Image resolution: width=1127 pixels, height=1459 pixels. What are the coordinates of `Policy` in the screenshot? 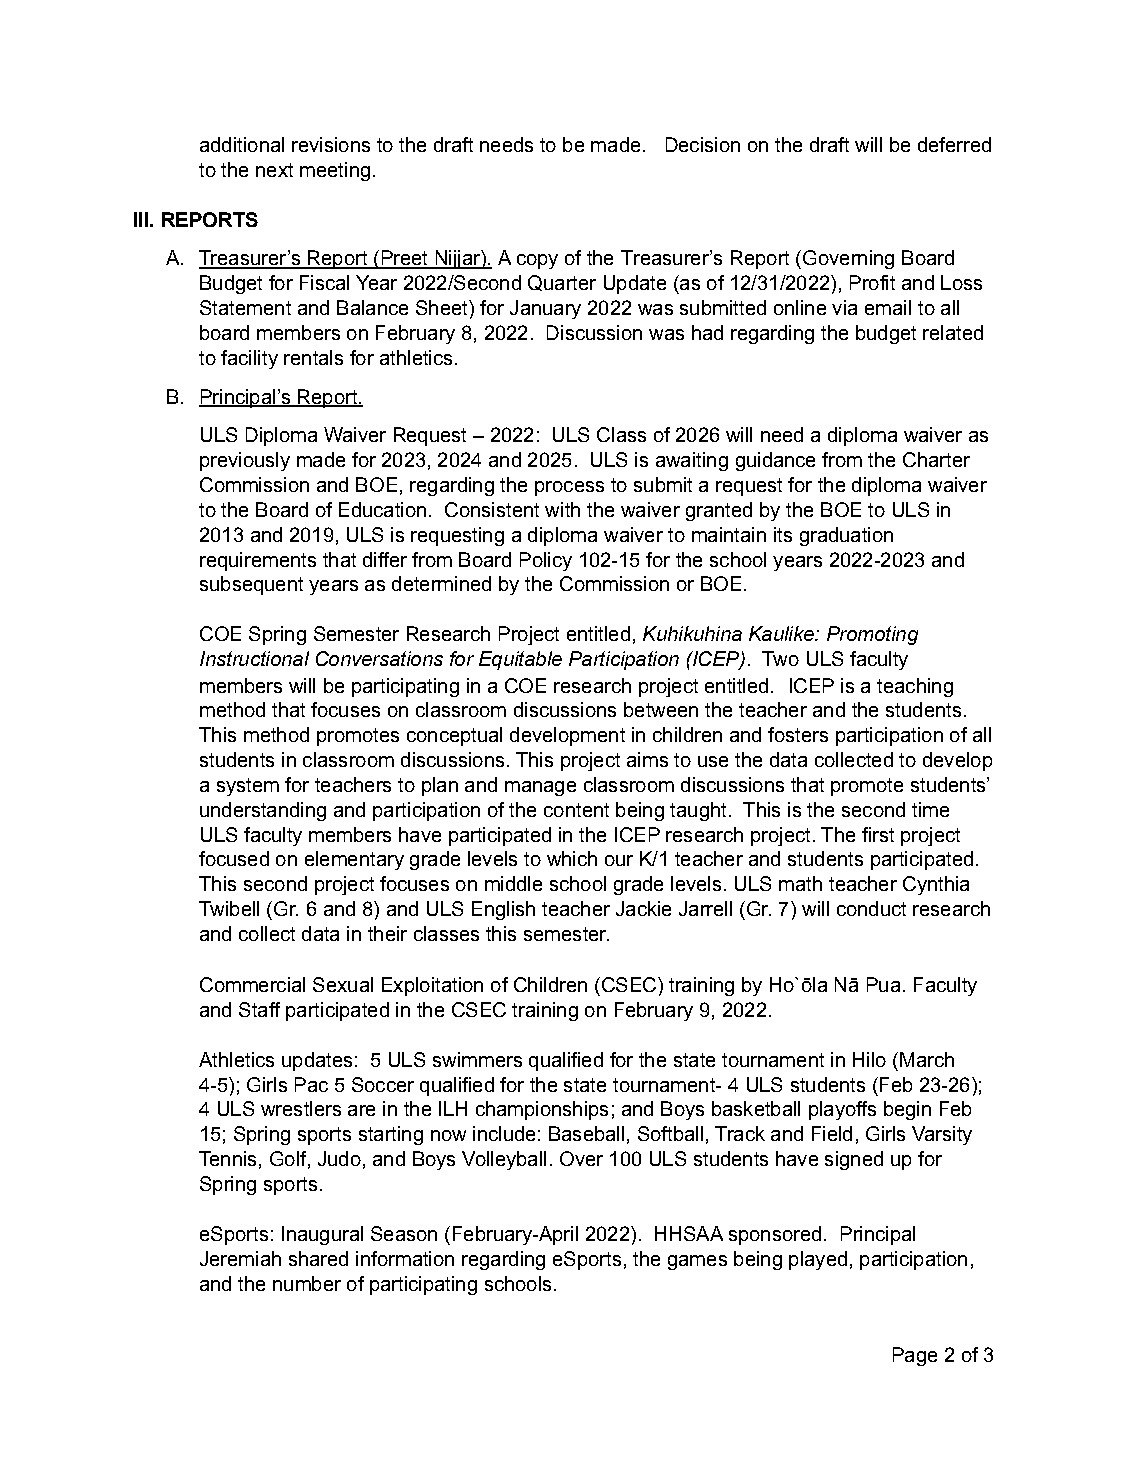 It's located at (546, 561).
